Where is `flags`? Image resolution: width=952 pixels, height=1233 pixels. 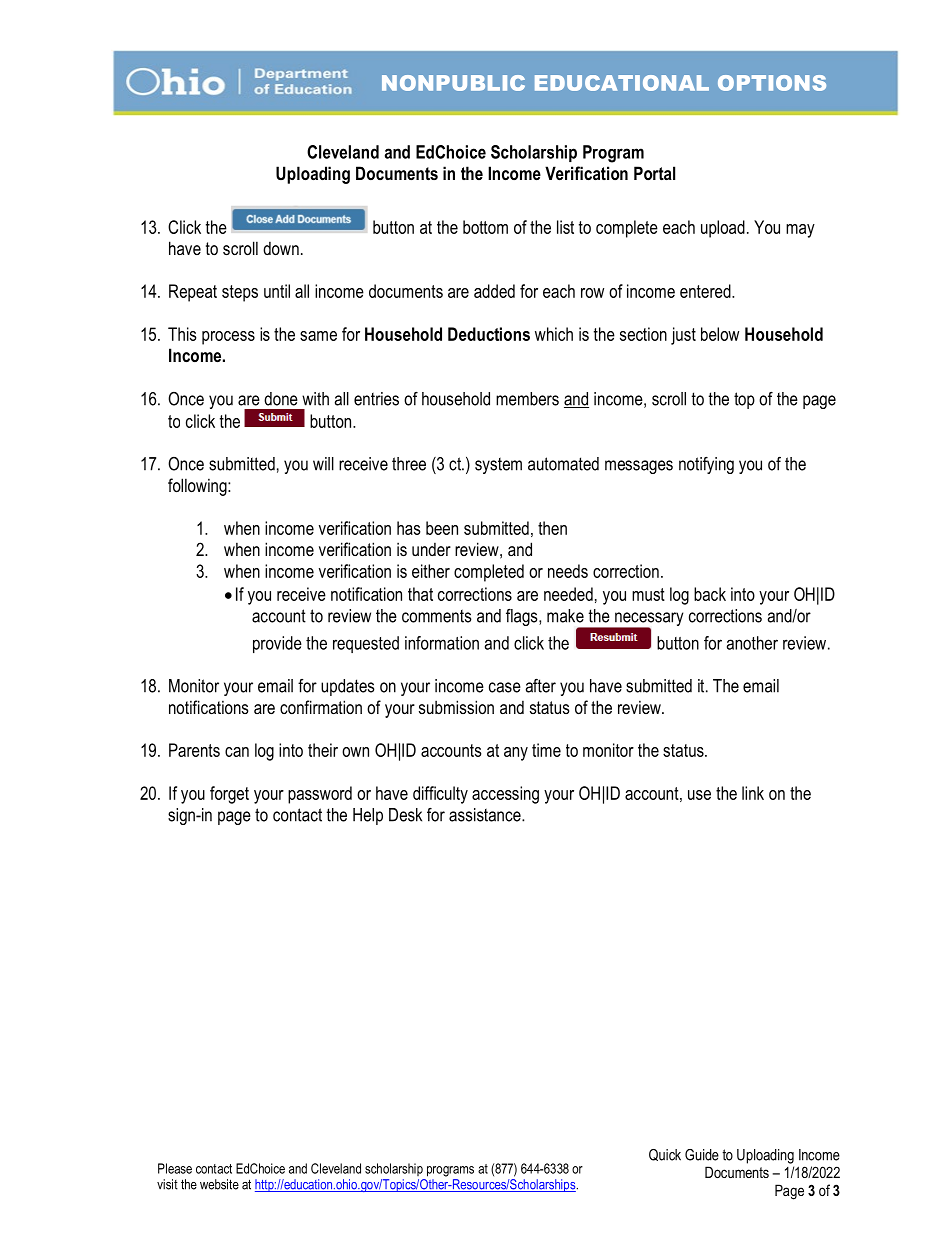 flags is located at coordinates (523, 617).
